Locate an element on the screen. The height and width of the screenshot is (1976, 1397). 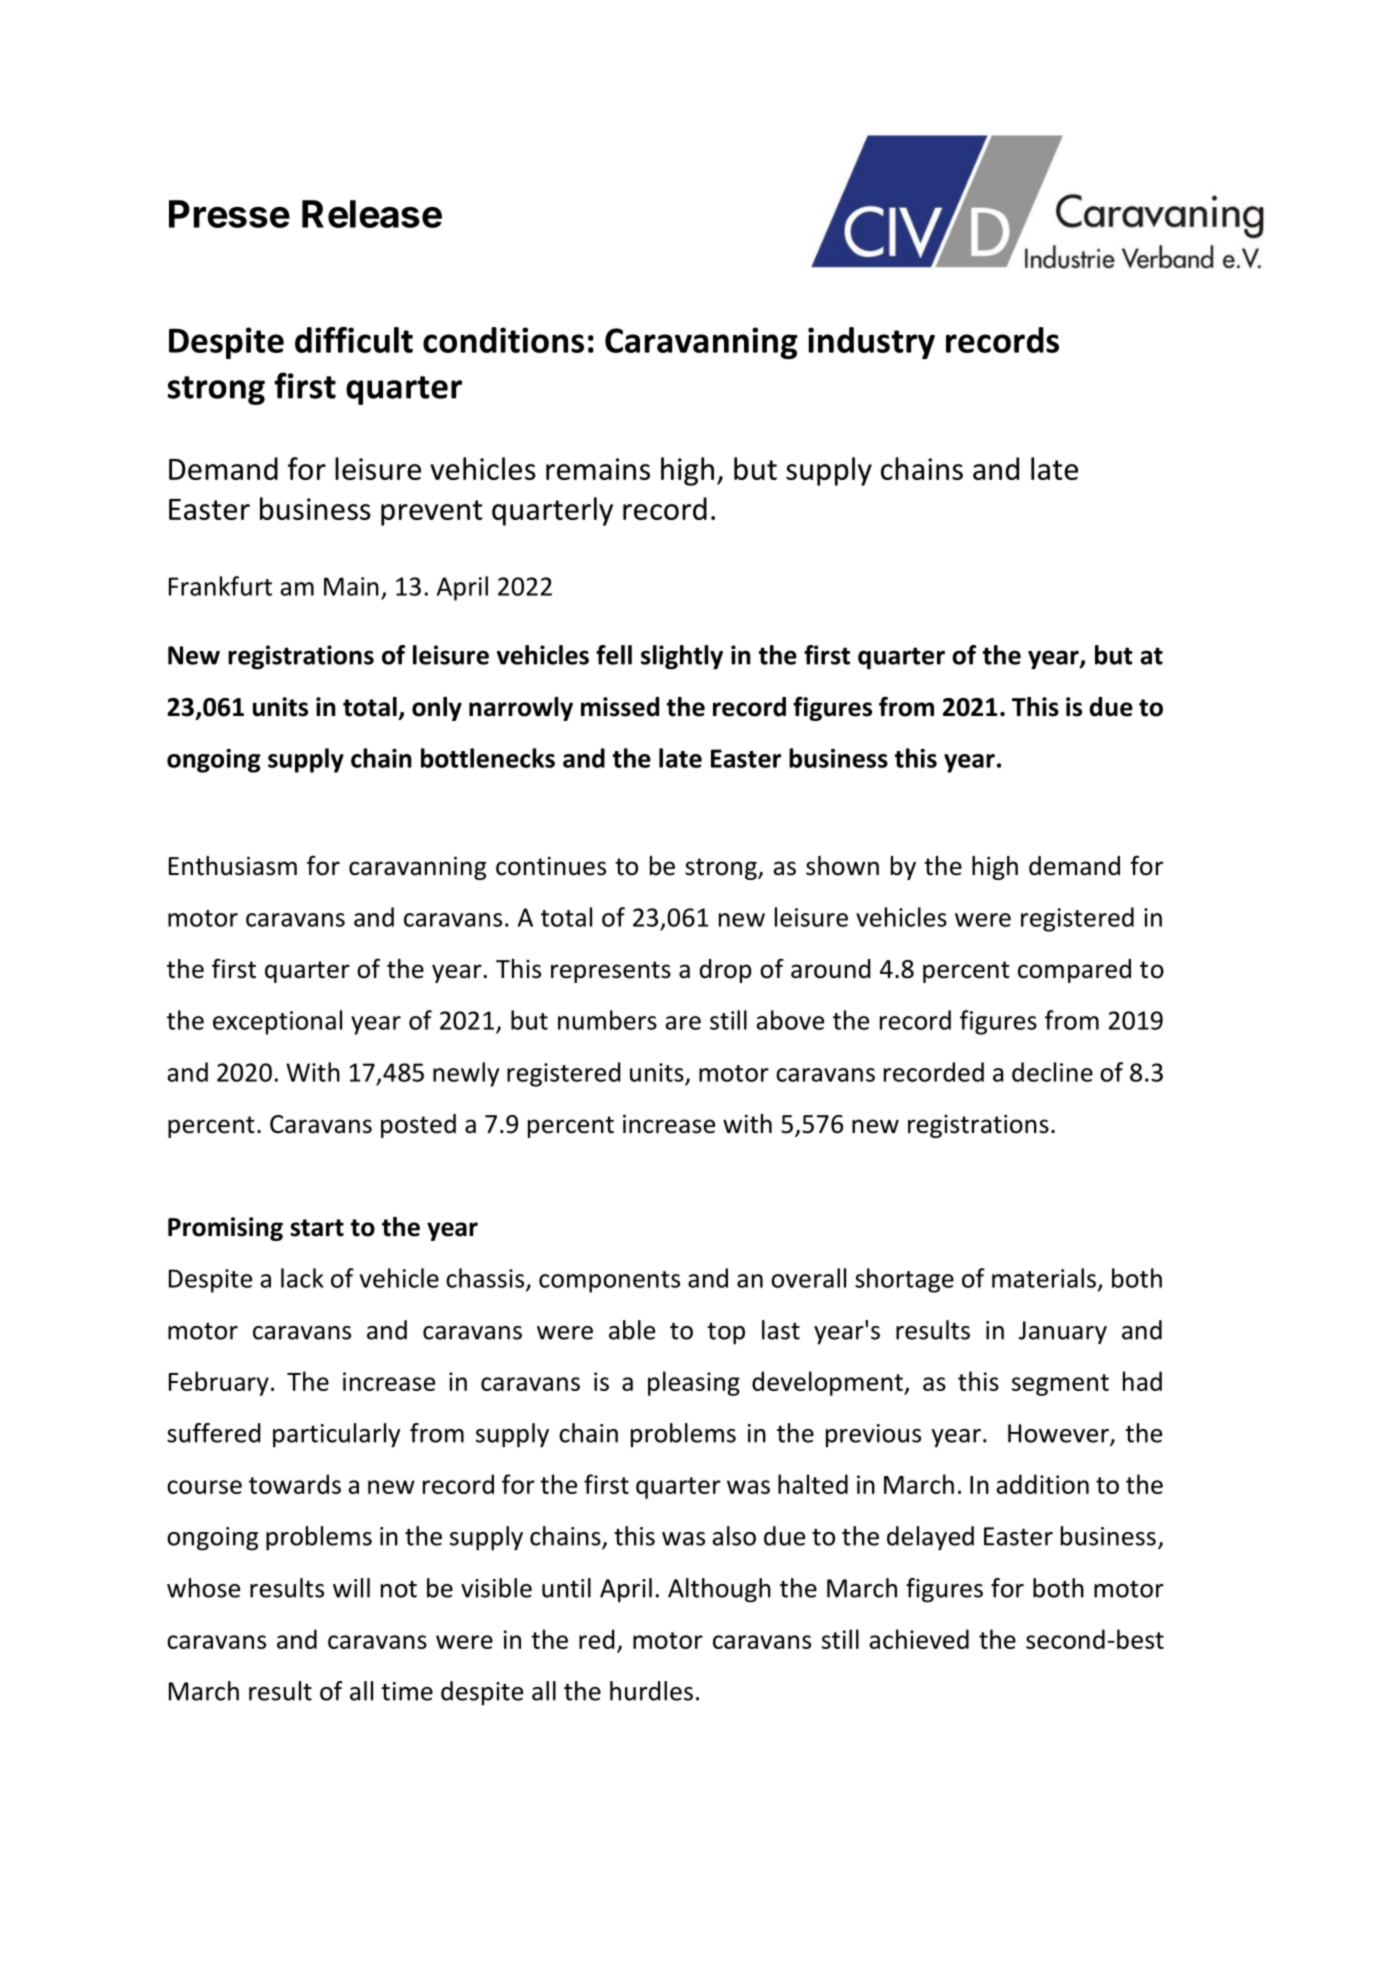
conditions is located at coordinates (503, 340).
